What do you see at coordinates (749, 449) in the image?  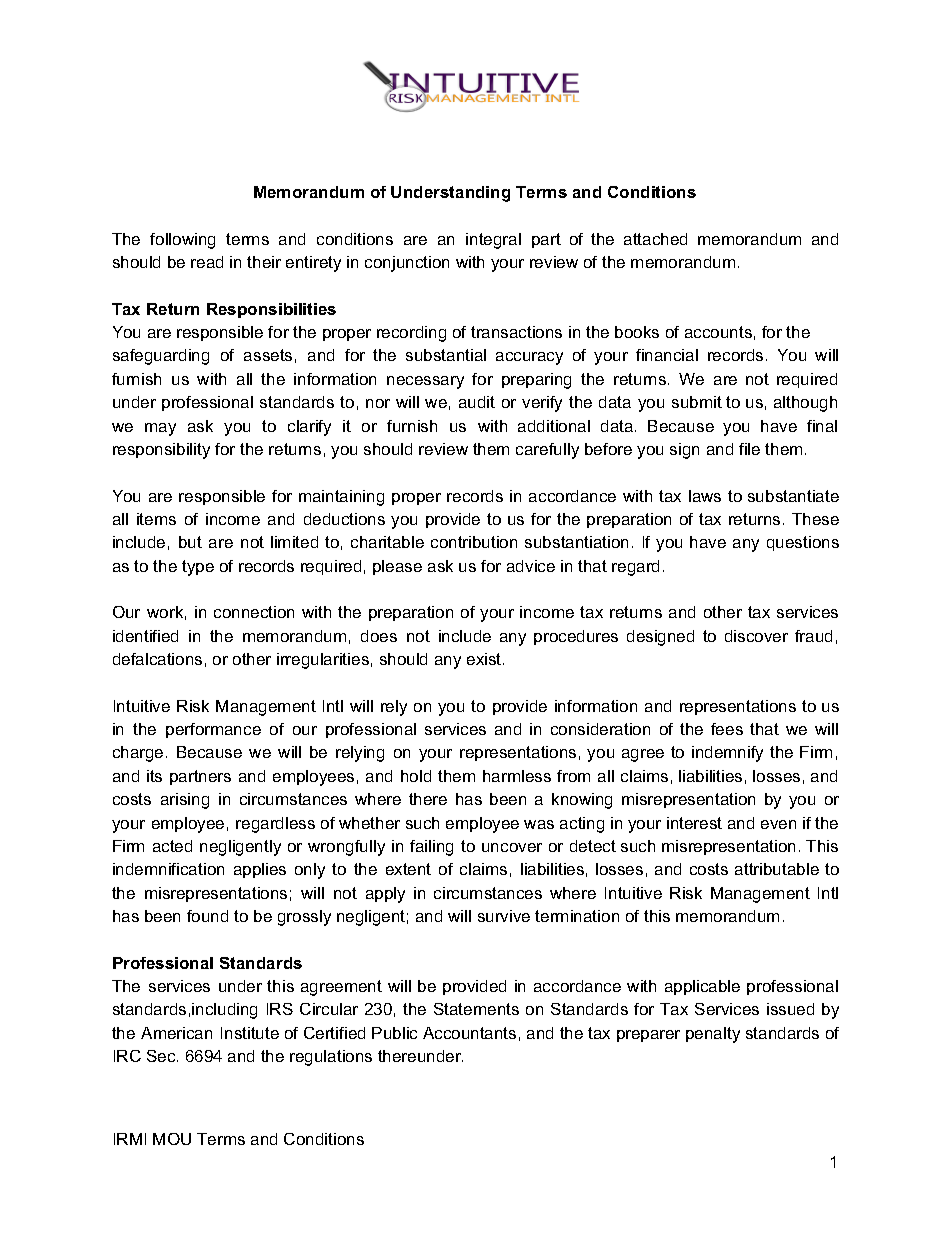 I see `file` at bounding box center [749, 449].
